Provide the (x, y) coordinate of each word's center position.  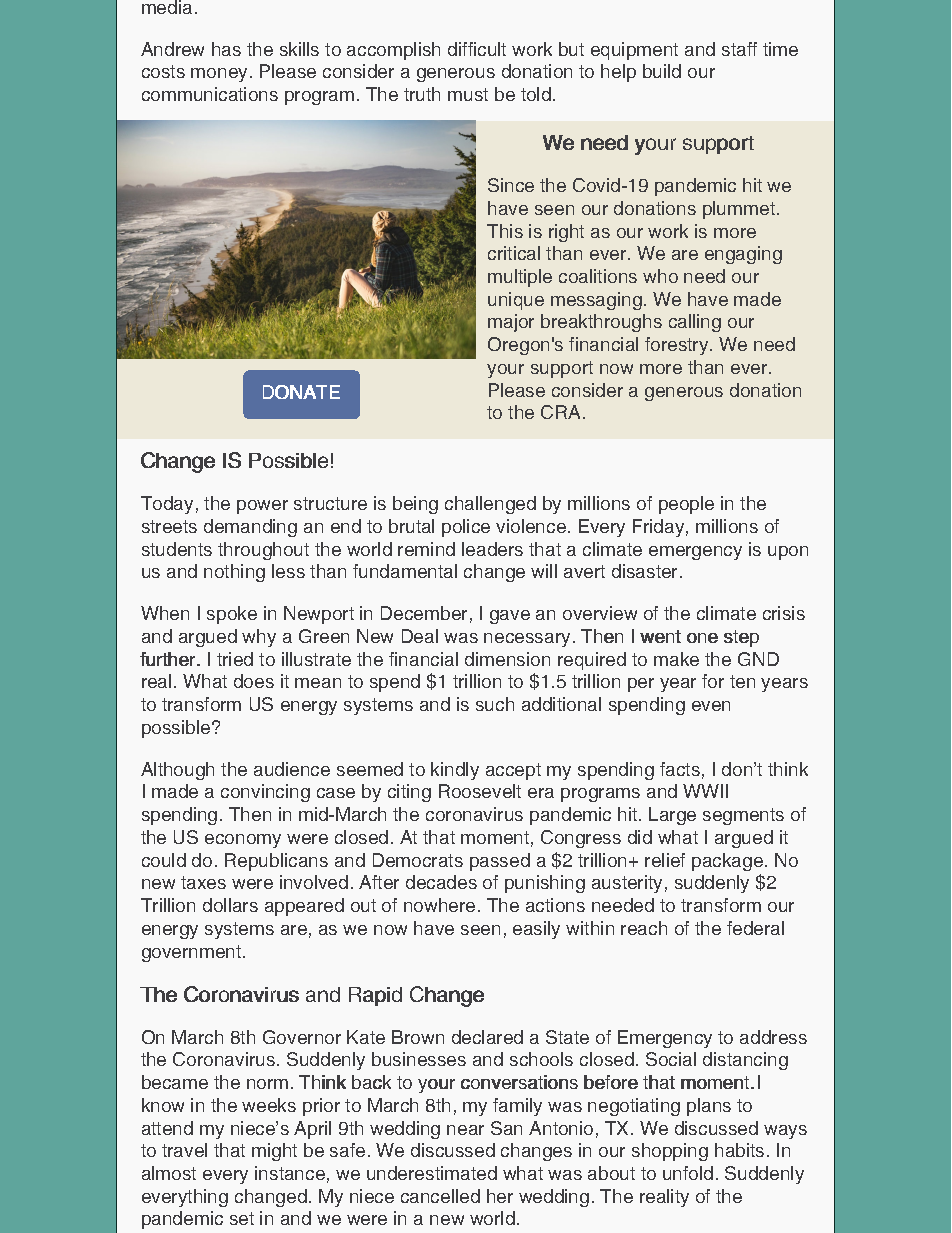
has (226, 49)
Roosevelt (480, 791)
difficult (477, 49)
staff (739, 49)
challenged (490, 505)
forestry (678, 346)
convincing (265, 793)
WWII (705, 791)
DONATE (301, 392)
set (242, 1218)
